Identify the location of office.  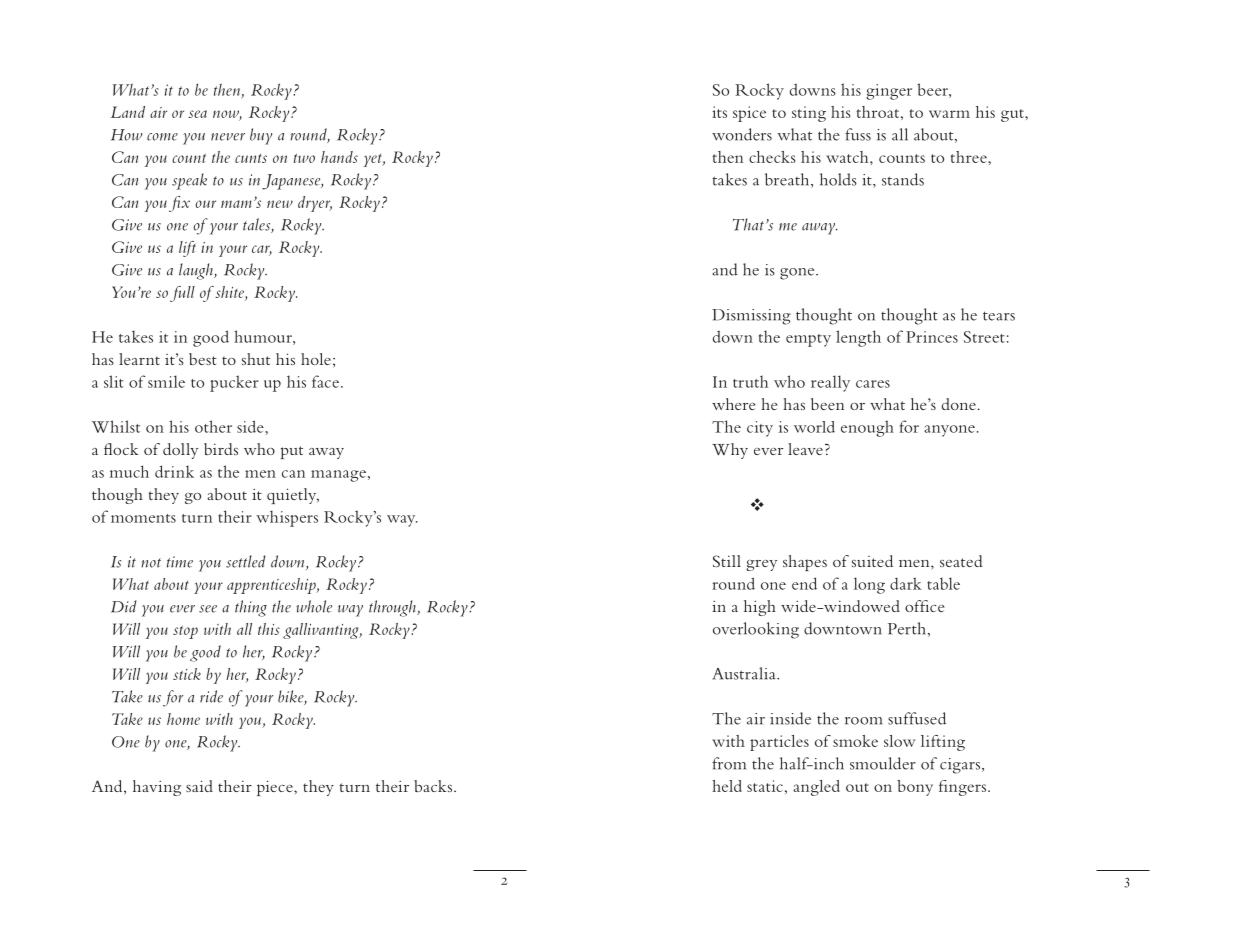
(925, 606).
